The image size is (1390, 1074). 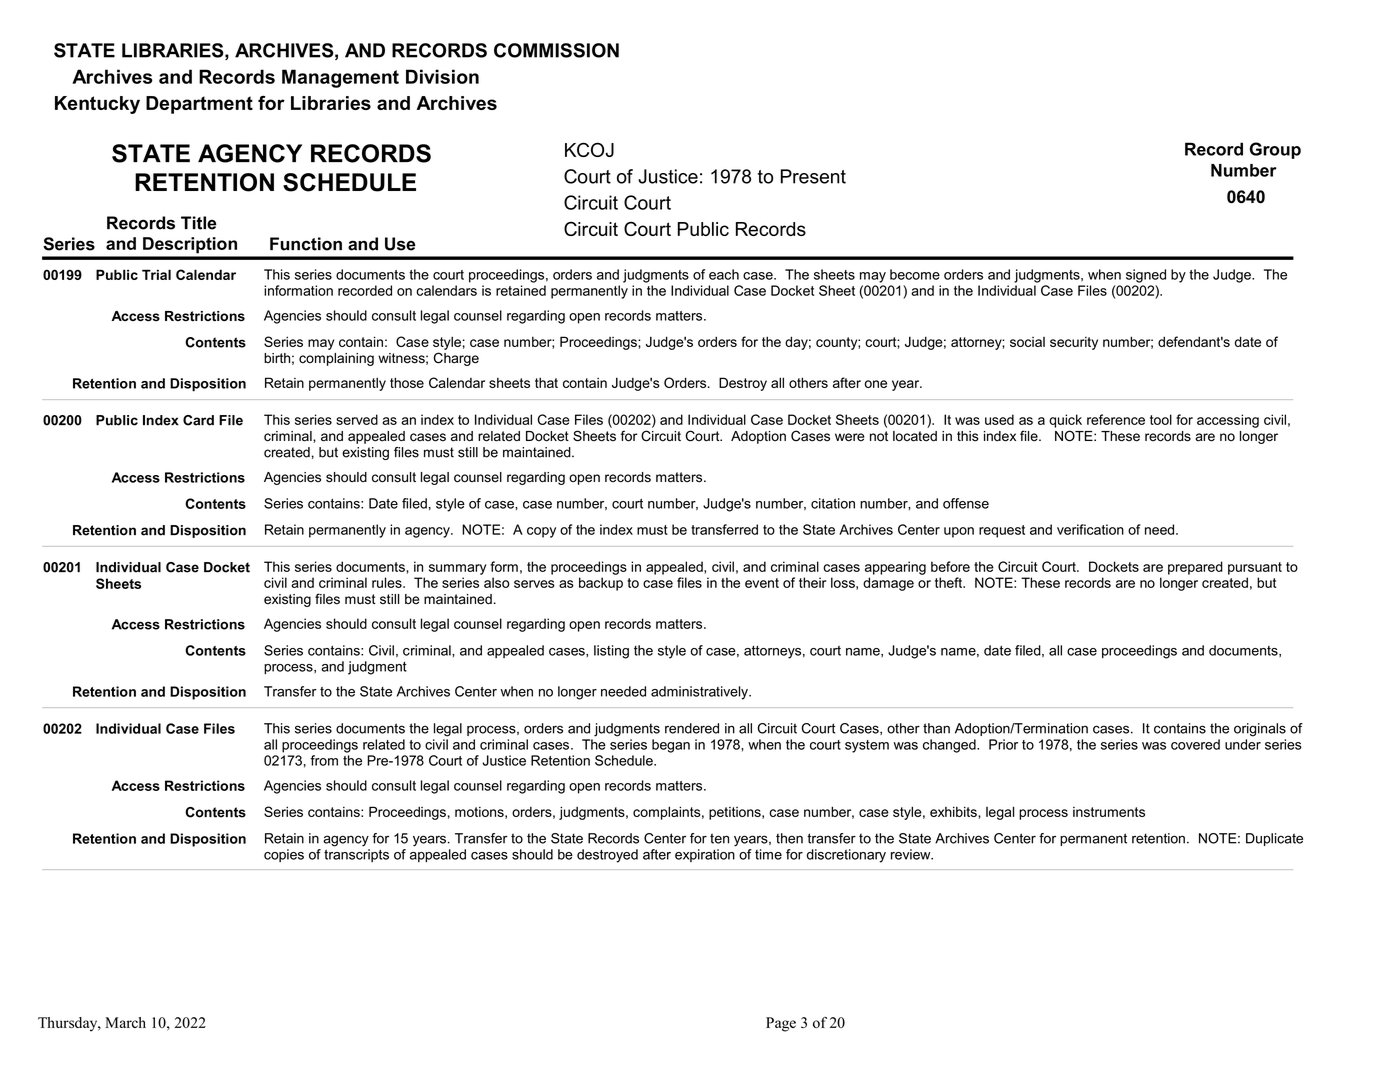 I want to click on reference, so click(x=1116, y=419).
